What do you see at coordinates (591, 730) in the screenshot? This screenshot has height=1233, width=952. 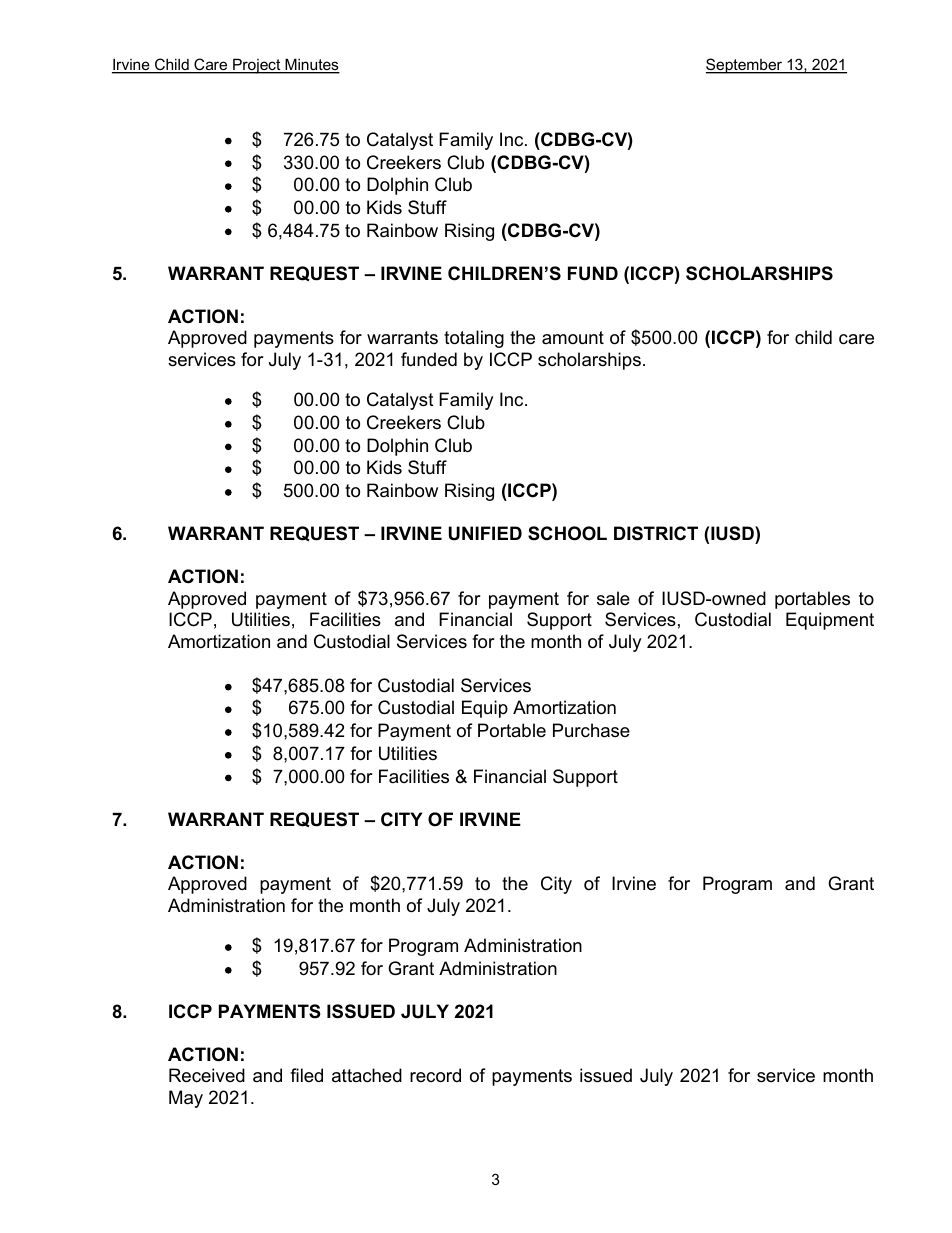 I see `Purchase` at bounding box center [591, 730].
